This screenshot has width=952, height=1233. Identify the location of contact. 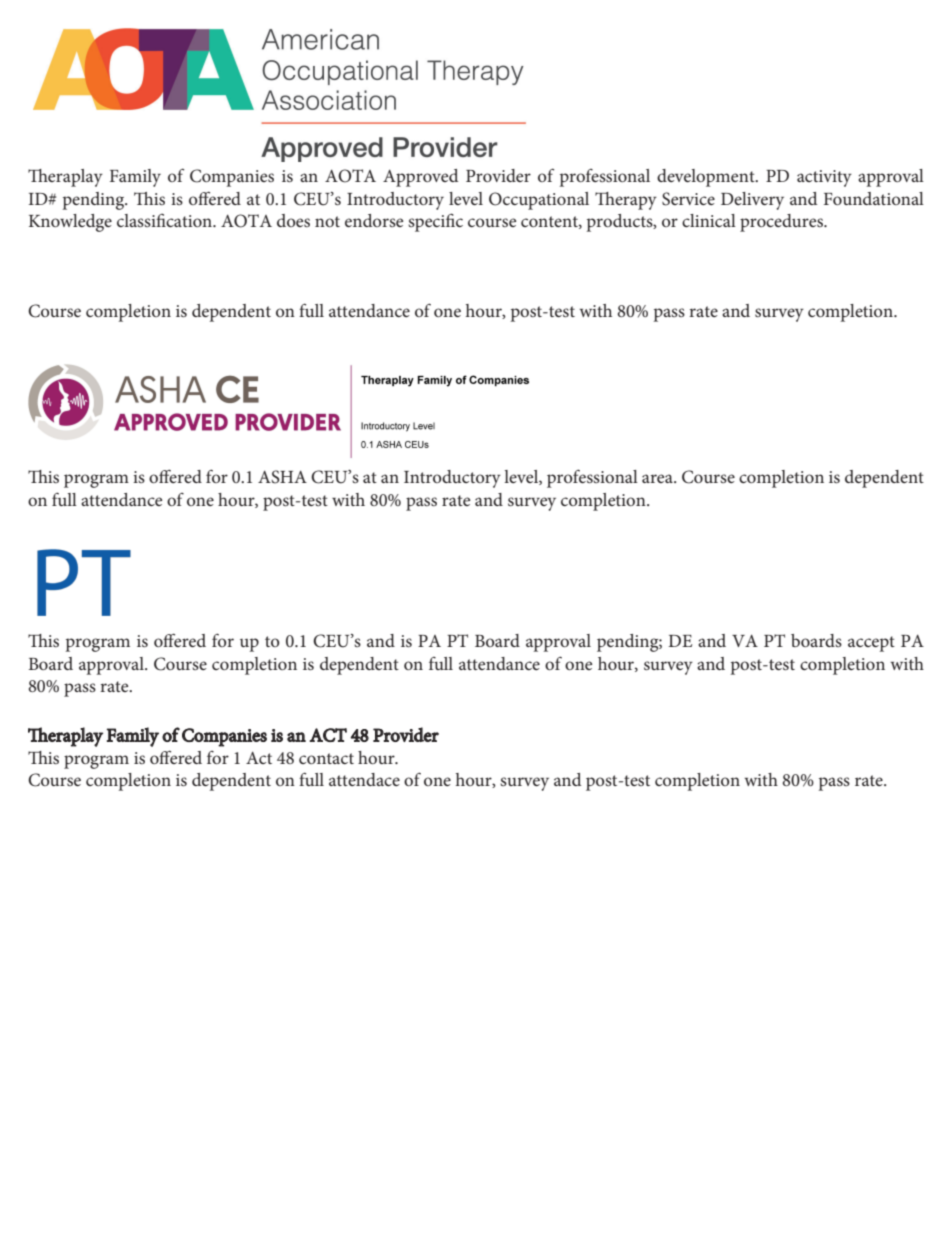
(326, 758).
